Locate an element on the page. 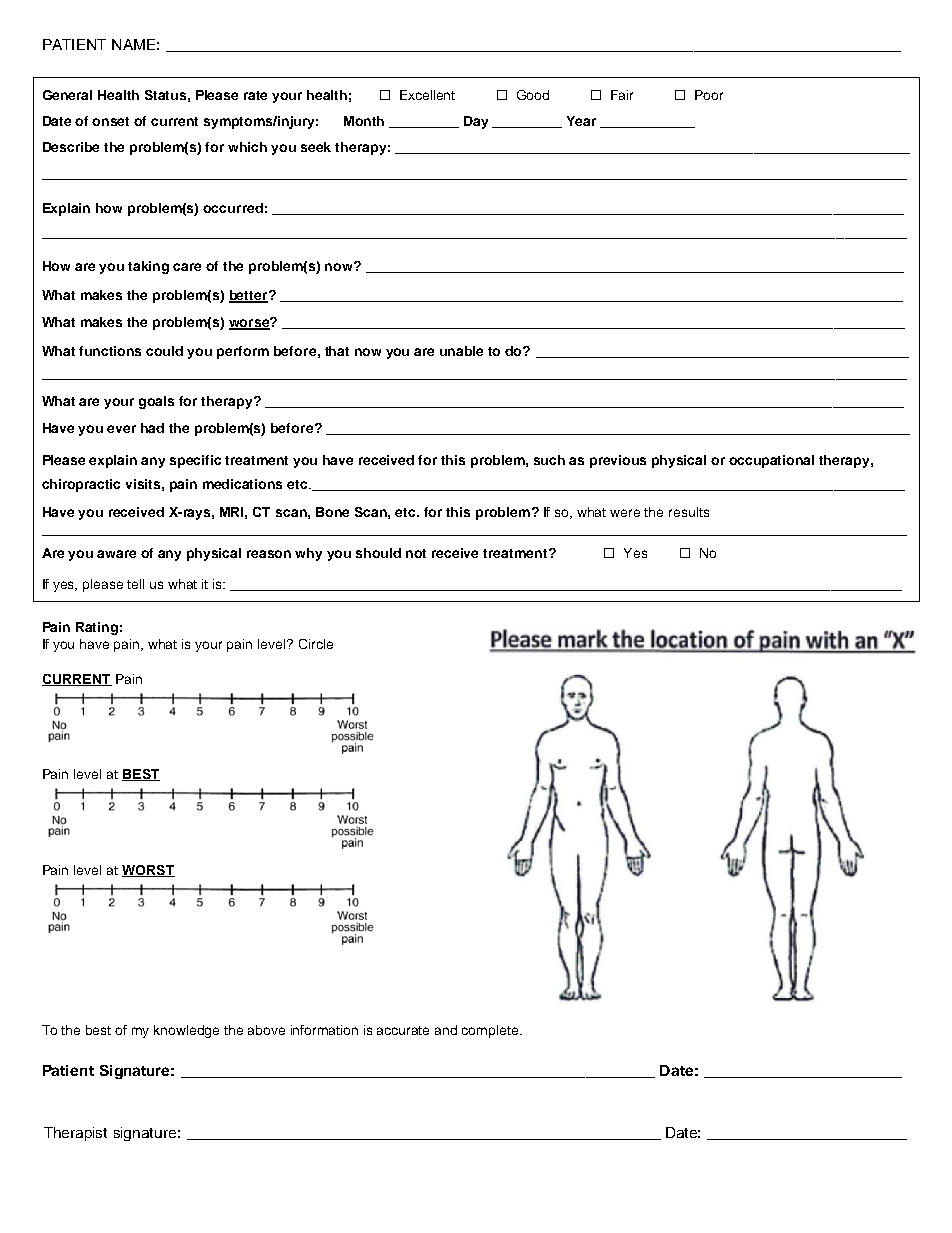 This image has height=1233, width=952. Poor is located at coordinates (709, 95).
